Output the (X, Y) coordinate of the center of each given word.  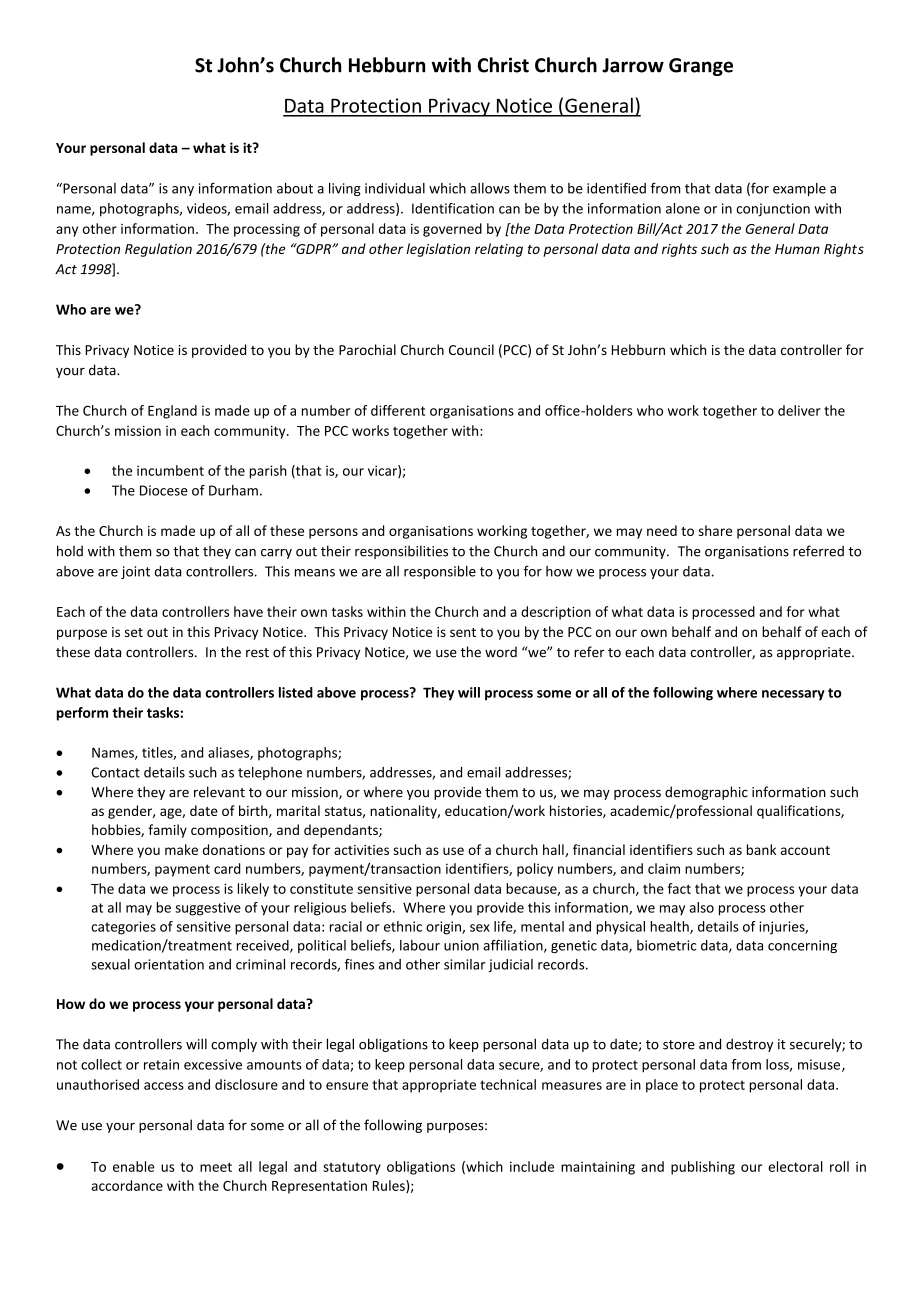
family (167, 831)
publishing (703, 1168)
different (398, 410)
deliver (799, 410)
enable (134, 1166)
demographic (706, 793)
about (295, 188)
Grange (701, 67)
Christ (503, 65)
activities (361, 850)
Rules (390, 1186)
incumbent (170, 470)
